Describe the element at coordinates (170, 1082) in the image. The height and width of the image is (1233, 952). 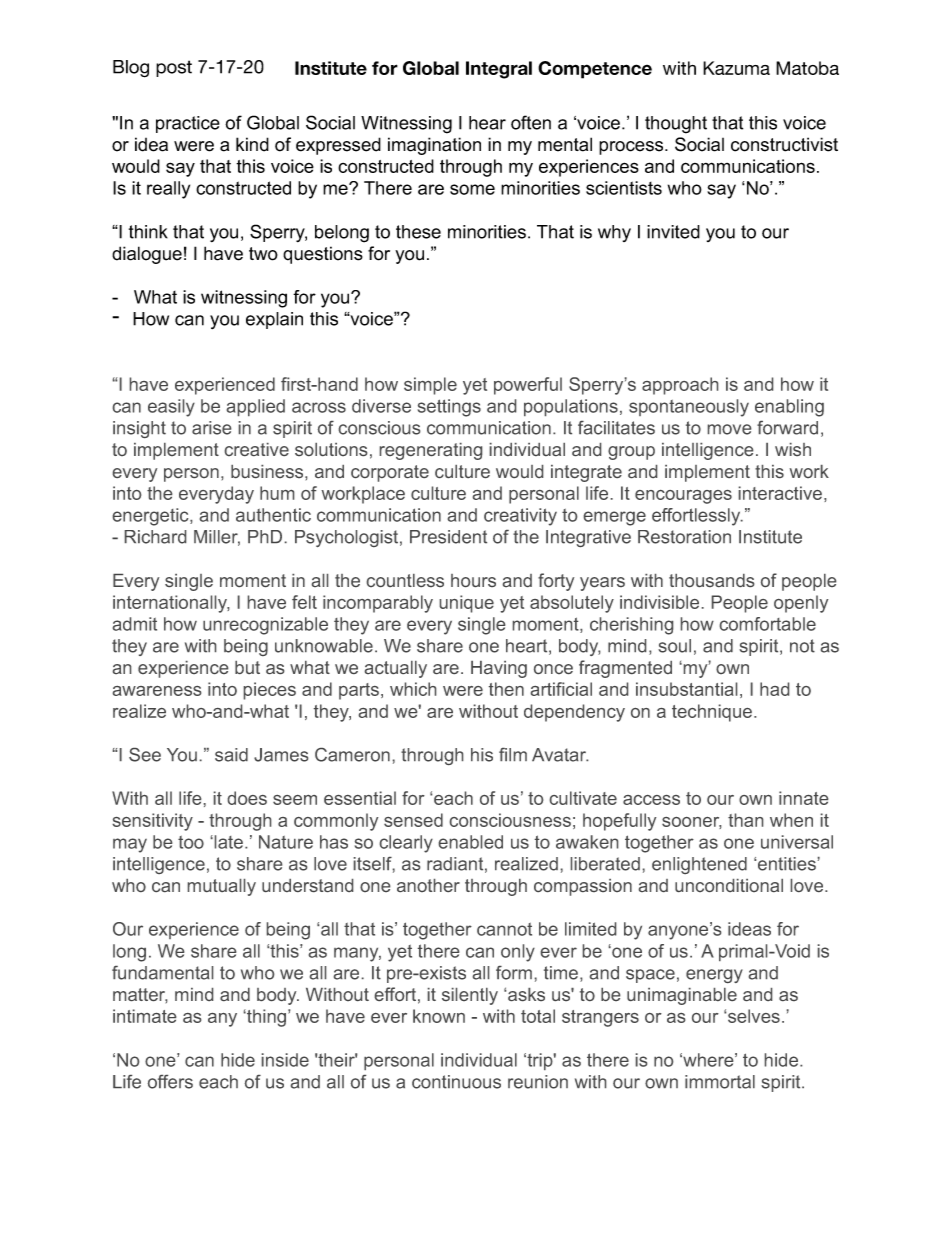
I see `offers` at that location.
